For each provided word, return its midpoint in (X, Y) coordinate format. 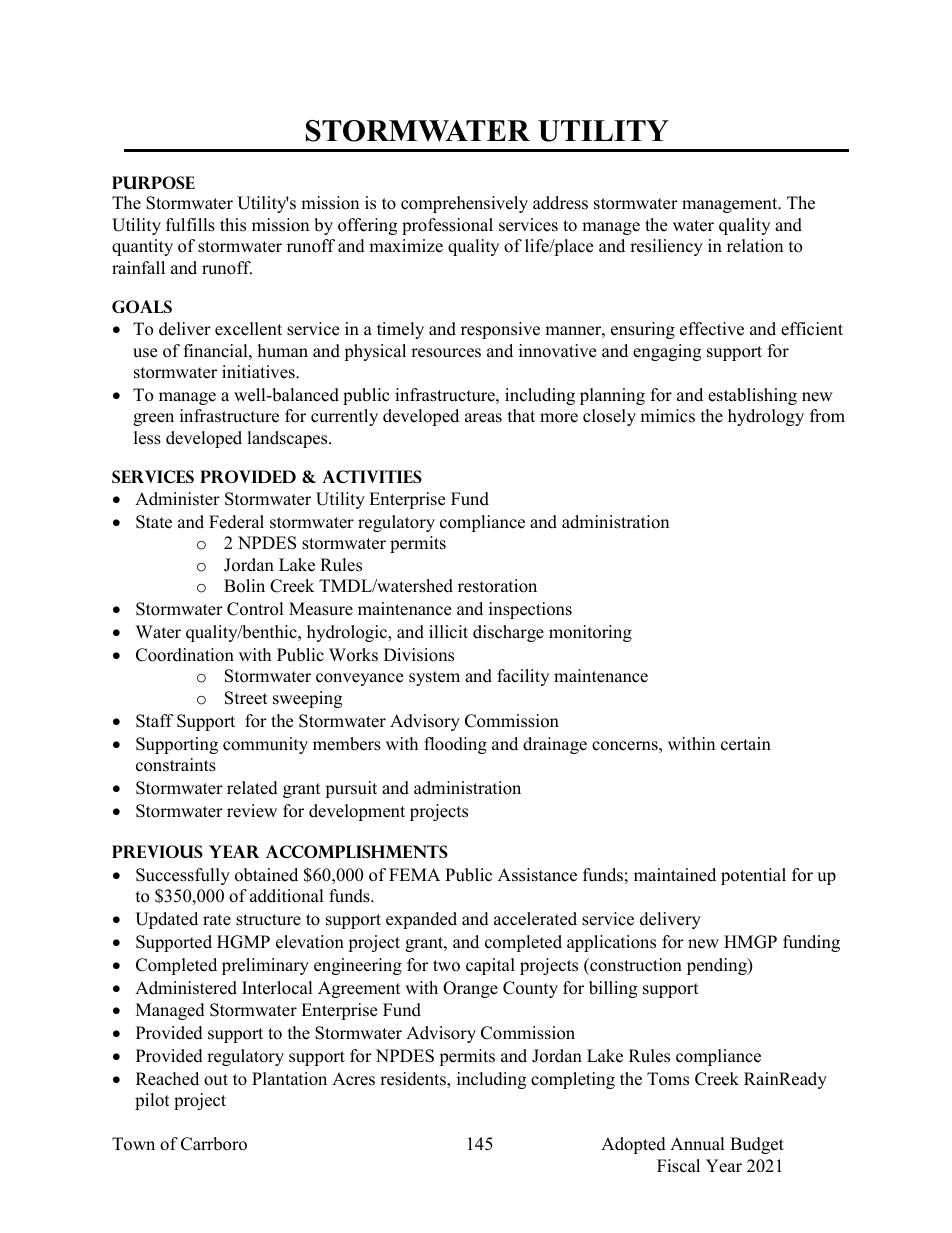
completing (573, 1080)
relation (755, 246)
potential (753, 876)
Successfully (183, 876)
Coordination (185, 655)
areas (483, 418)
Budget (757, 1145)
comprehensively (464, 204)
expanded (421, 920)
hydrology (766, 417)
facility (523, 677)
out (216, 1080)
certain (746, 744)
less (147, 438)
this (233, 225)
